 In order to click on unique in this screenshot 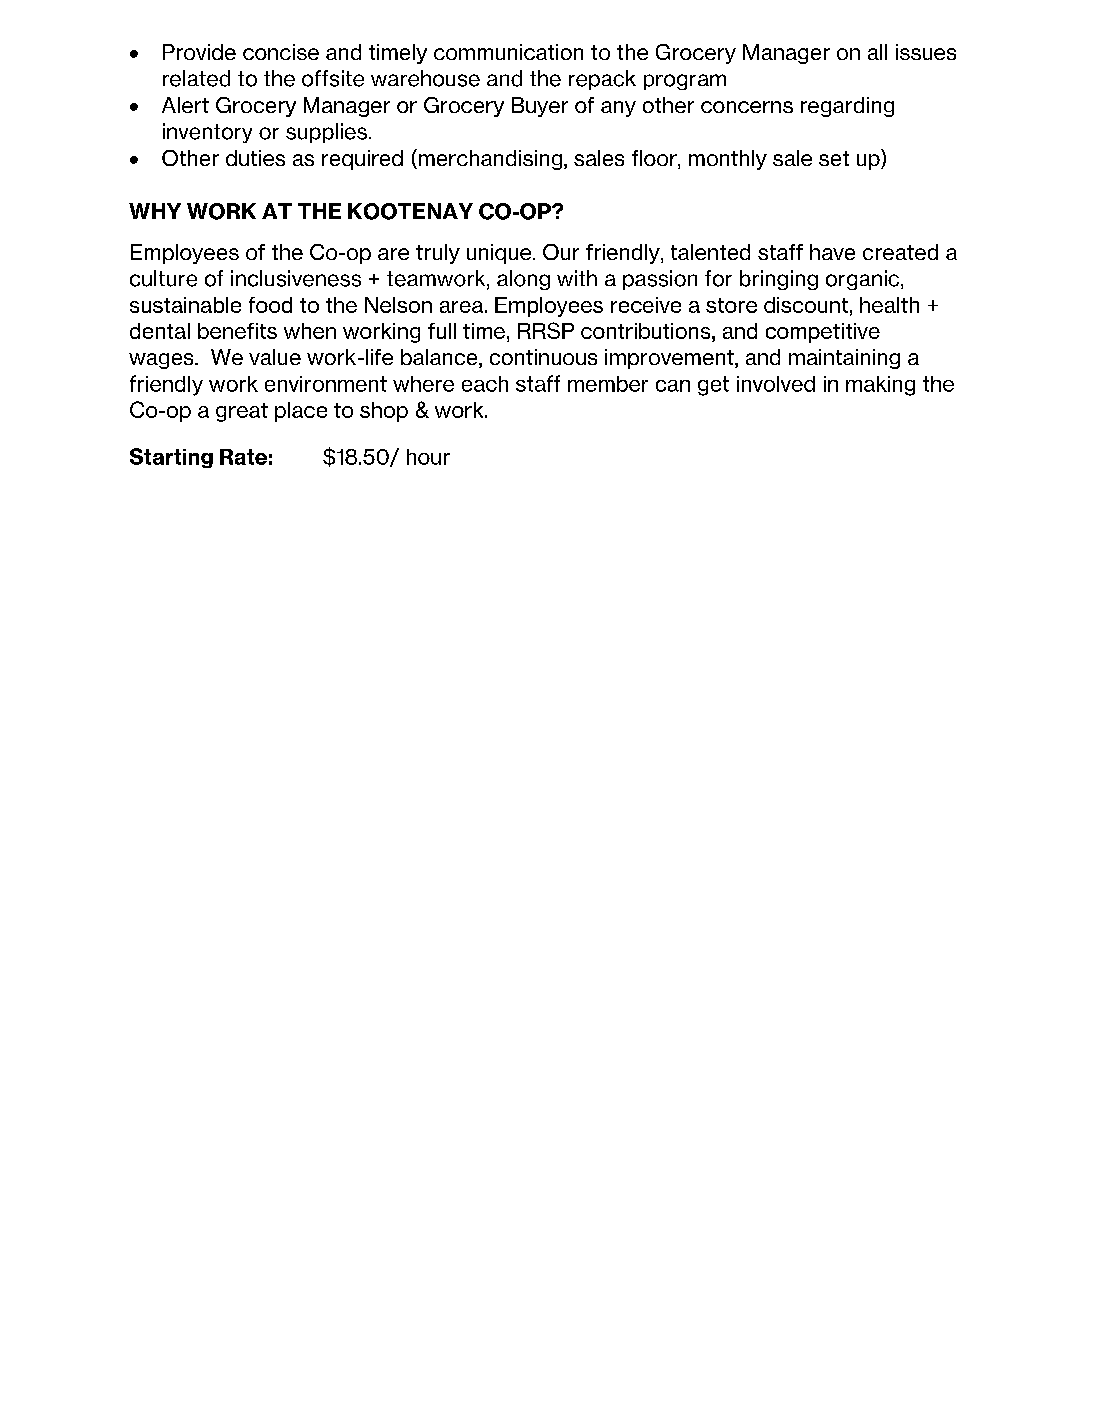, I will do `click(500, 254)`.
